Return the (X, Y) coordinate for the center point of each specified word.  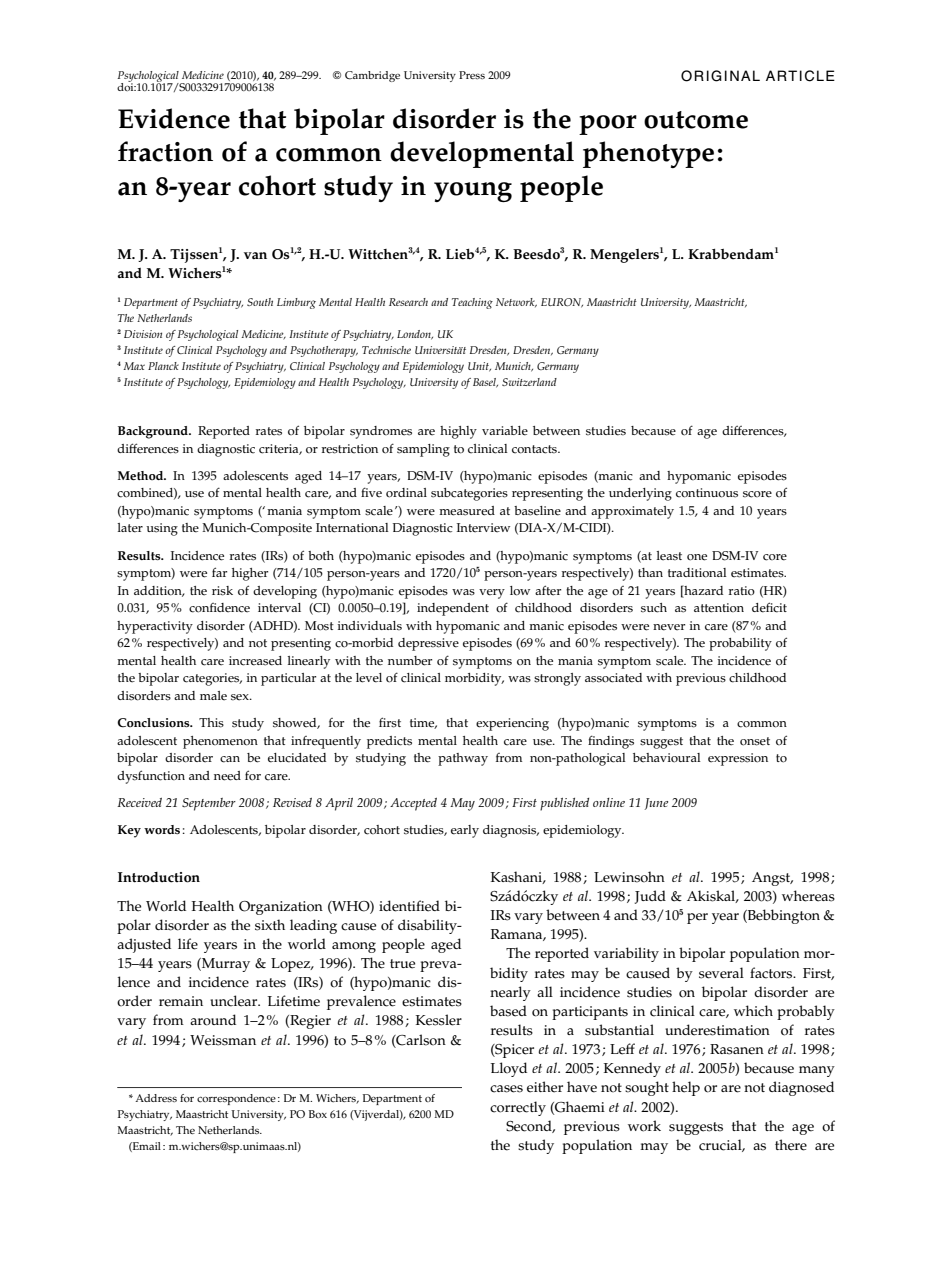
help (686, 1088)
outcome (696, 120)
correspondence (236, 1099)
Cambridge (372, 76)
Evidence (174, 118)
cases (506, 1089)
